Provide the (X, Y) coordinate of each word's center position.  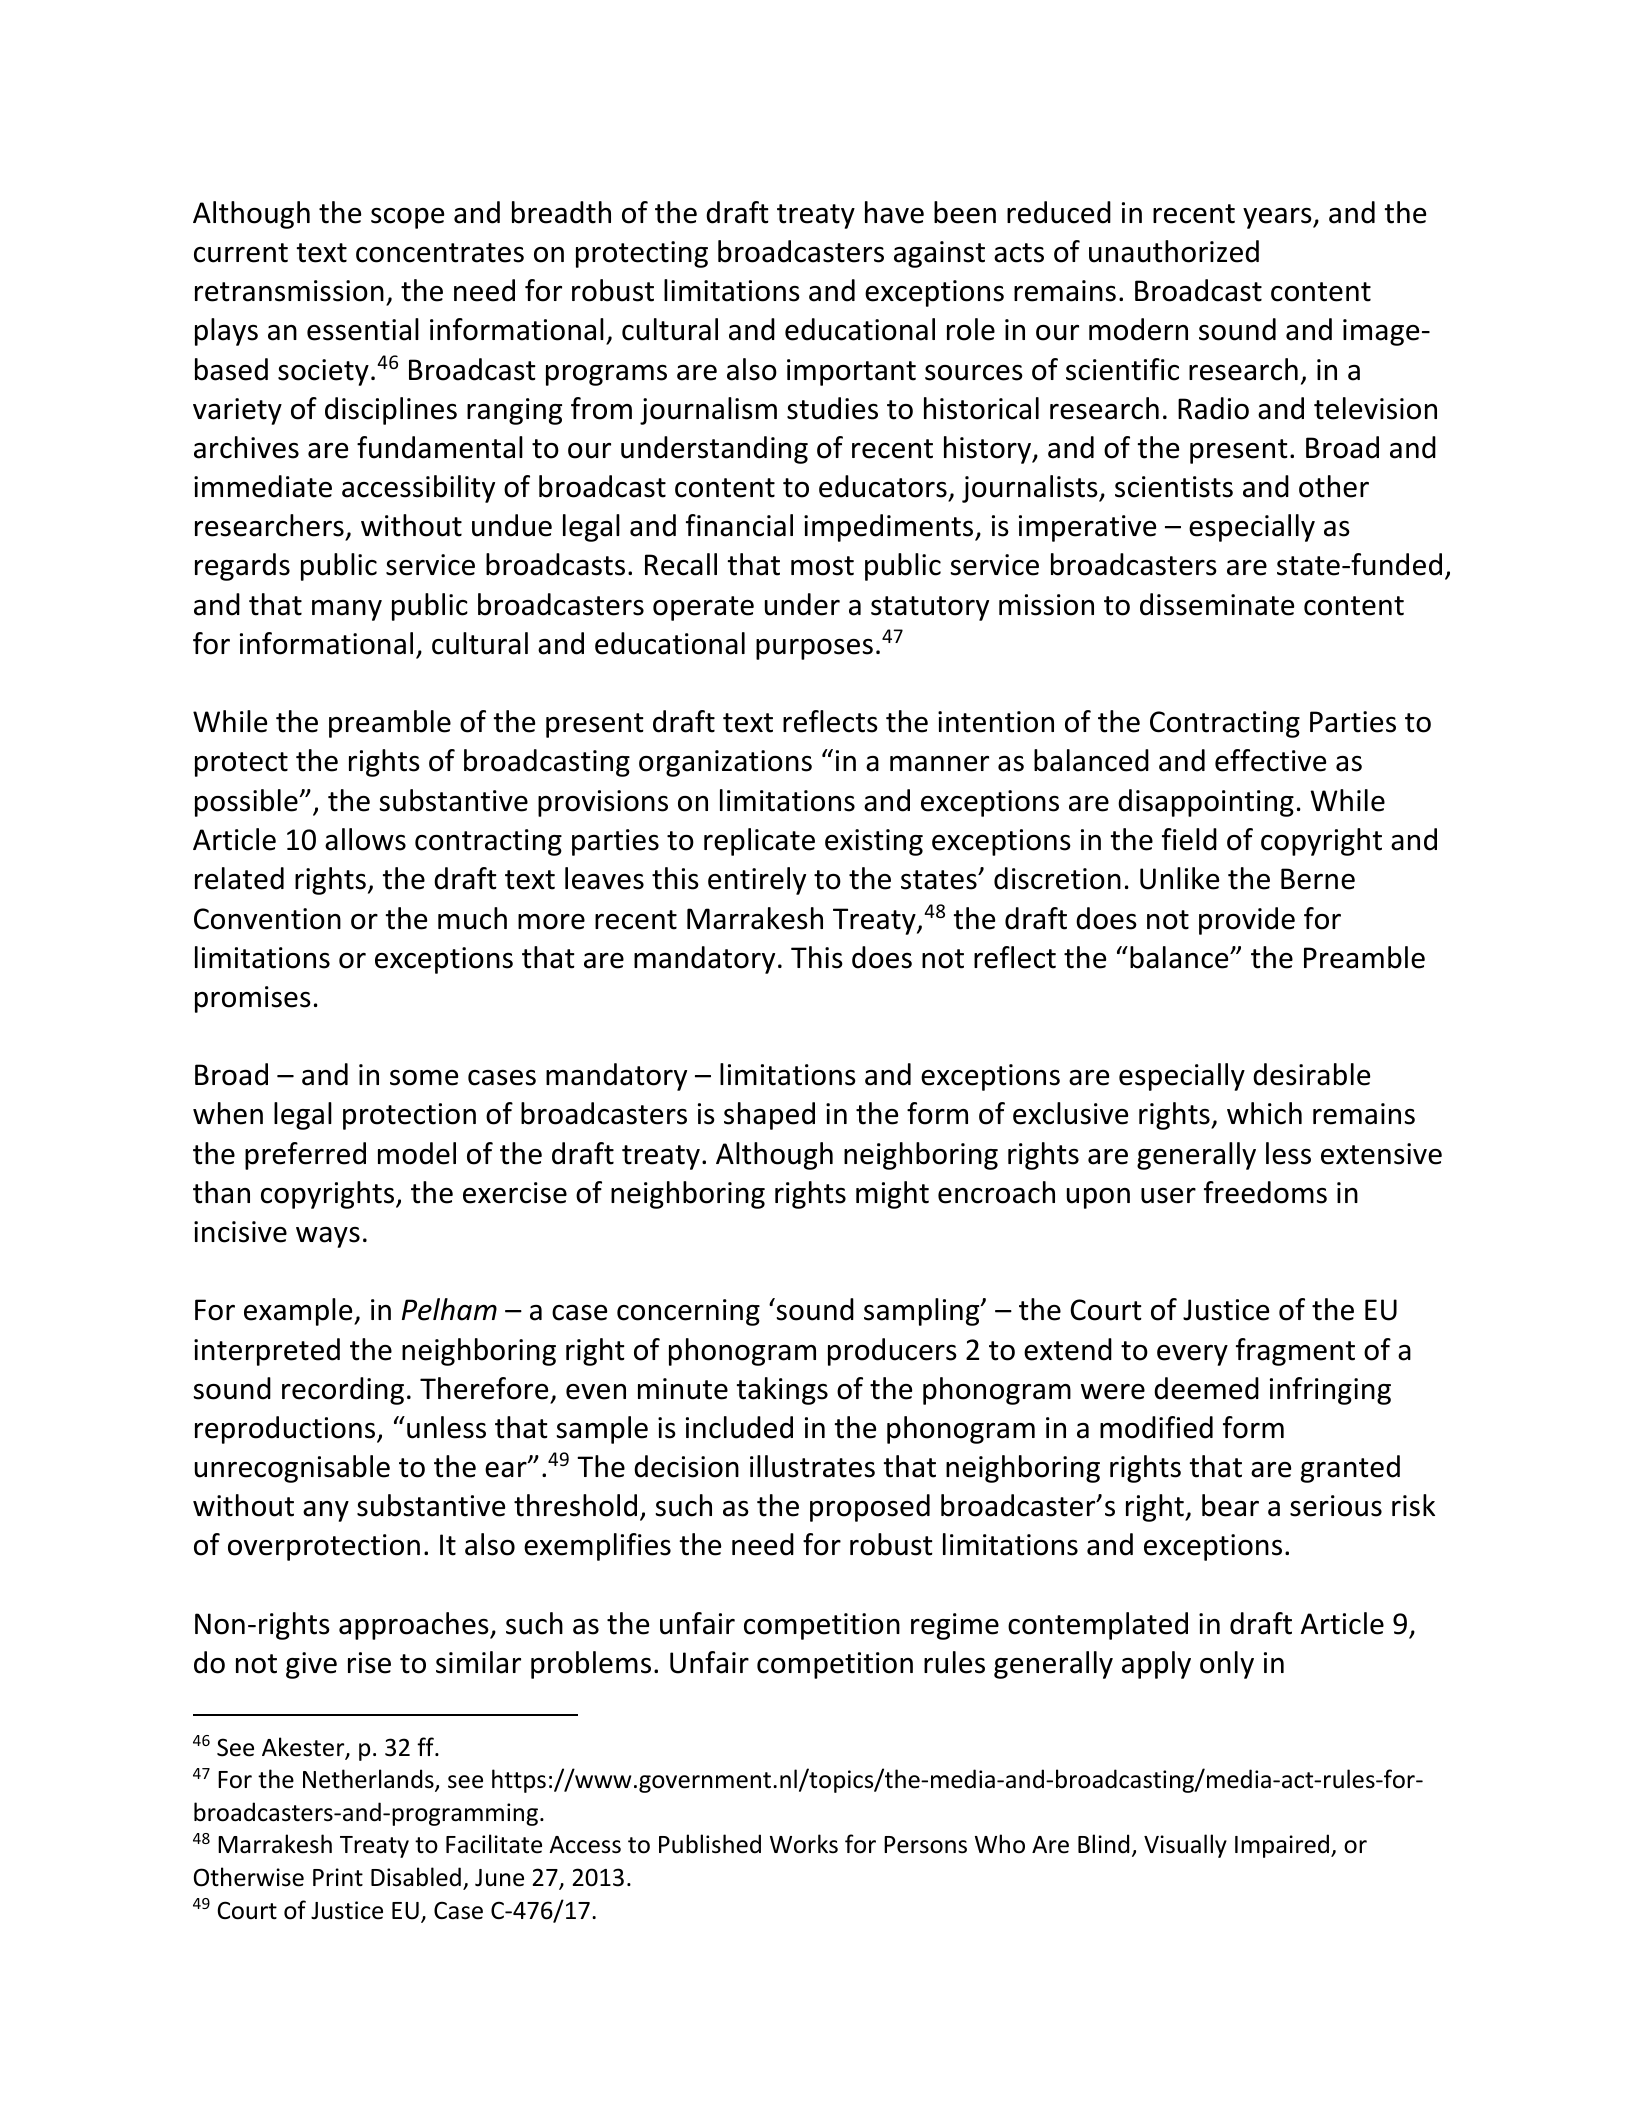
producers (892, 1352)
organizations (725, 763)
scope (407, 218)
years (1278, 218)
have (894, 212)
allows (365, 839)
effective (1270, 760)
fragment (1295, 1352)
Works (804, 1844)
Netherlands (369, 1780)
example (299, 1312)
